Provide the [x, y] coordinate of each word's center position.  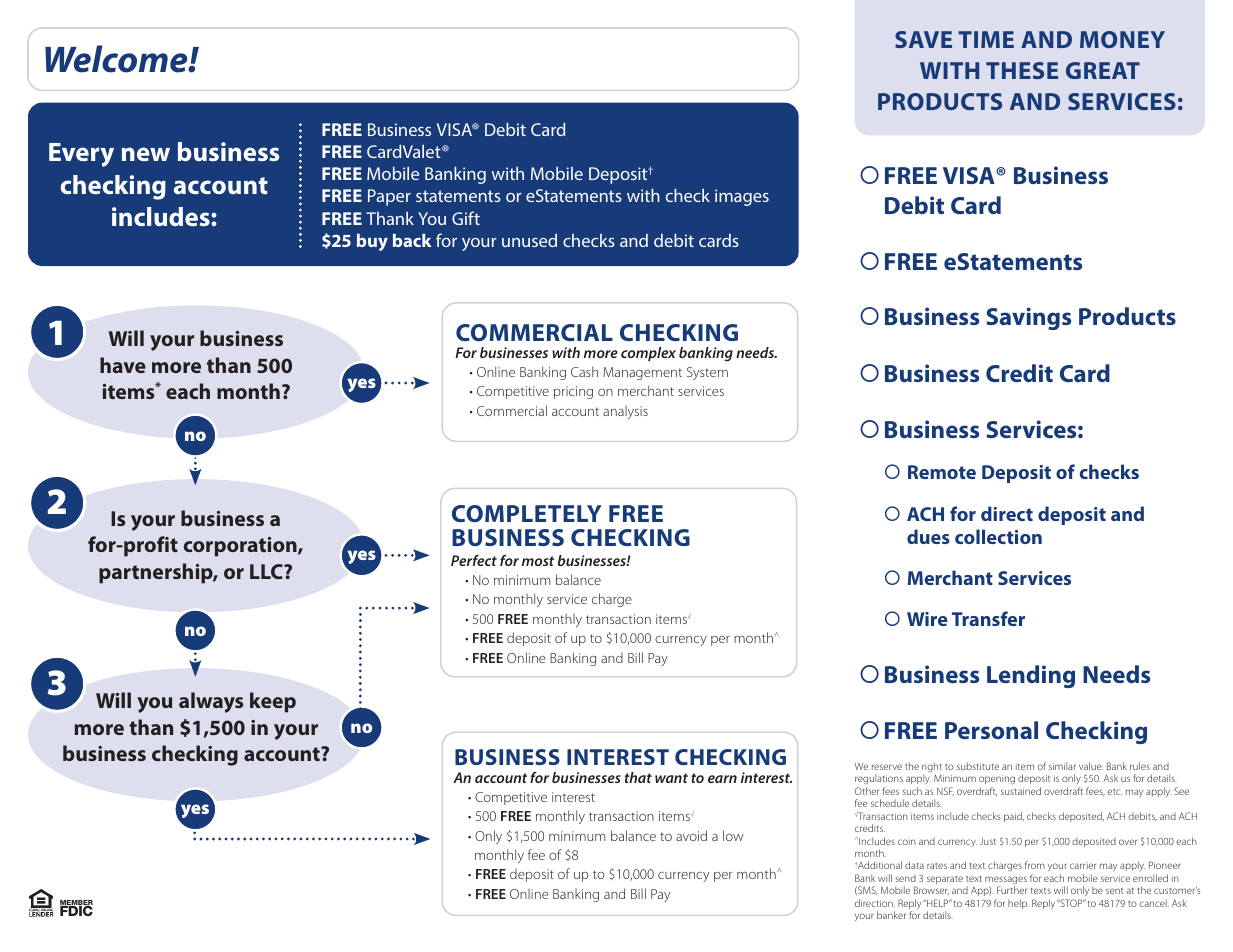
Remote [942, 472]
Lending [1031, 676]
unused [529, 240]
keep [273, 702]
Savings [1028, 318]
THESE [1022, 70]
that [638, 777]
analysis [625, 412]
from [1035, 865]
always [211, 702]
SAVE [923, 39]
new [146, 154]
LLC [267, 571]
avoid [691, 835]
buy [372, 242]
